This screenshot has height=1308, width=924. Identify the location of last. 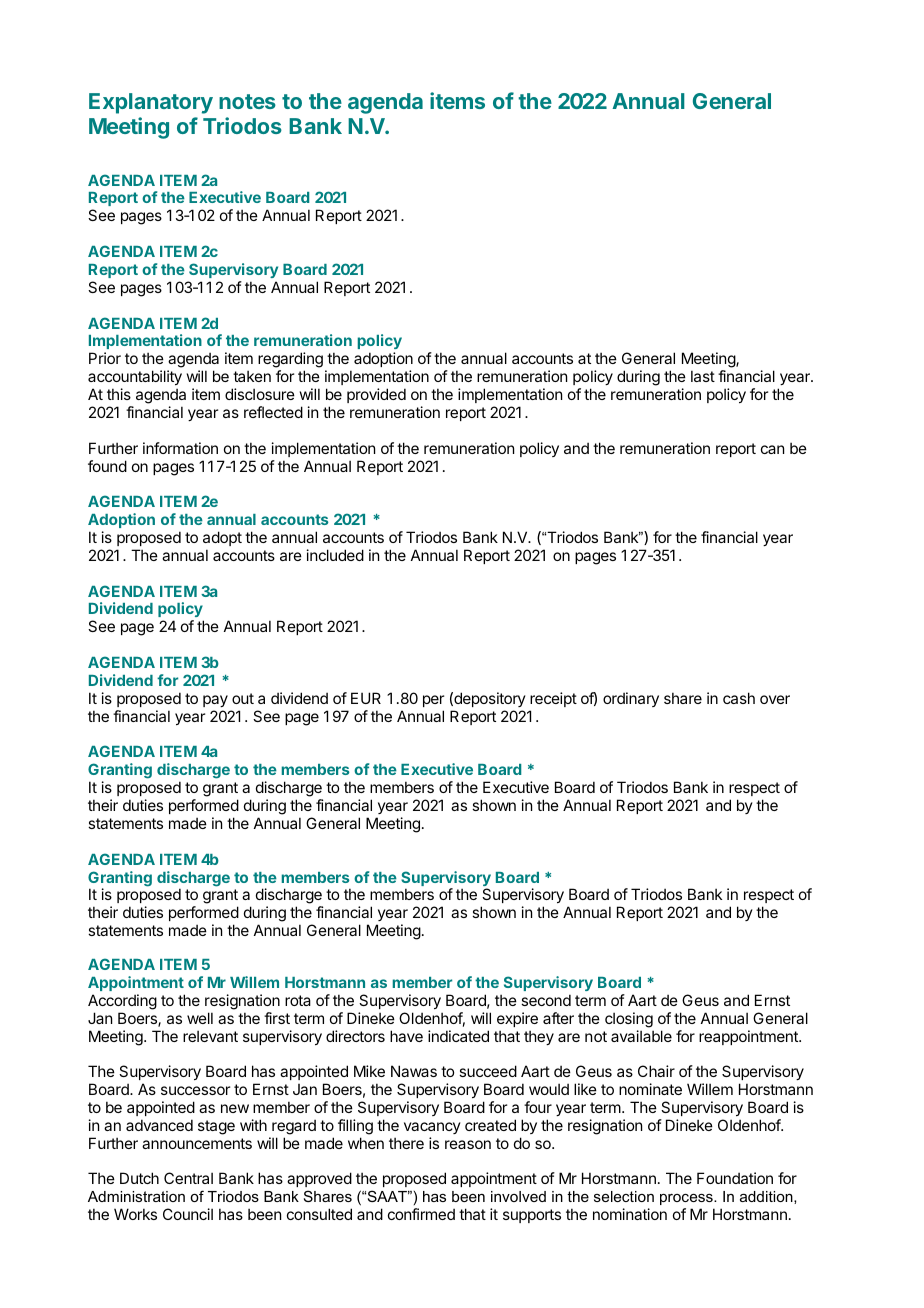
(703, 376).
